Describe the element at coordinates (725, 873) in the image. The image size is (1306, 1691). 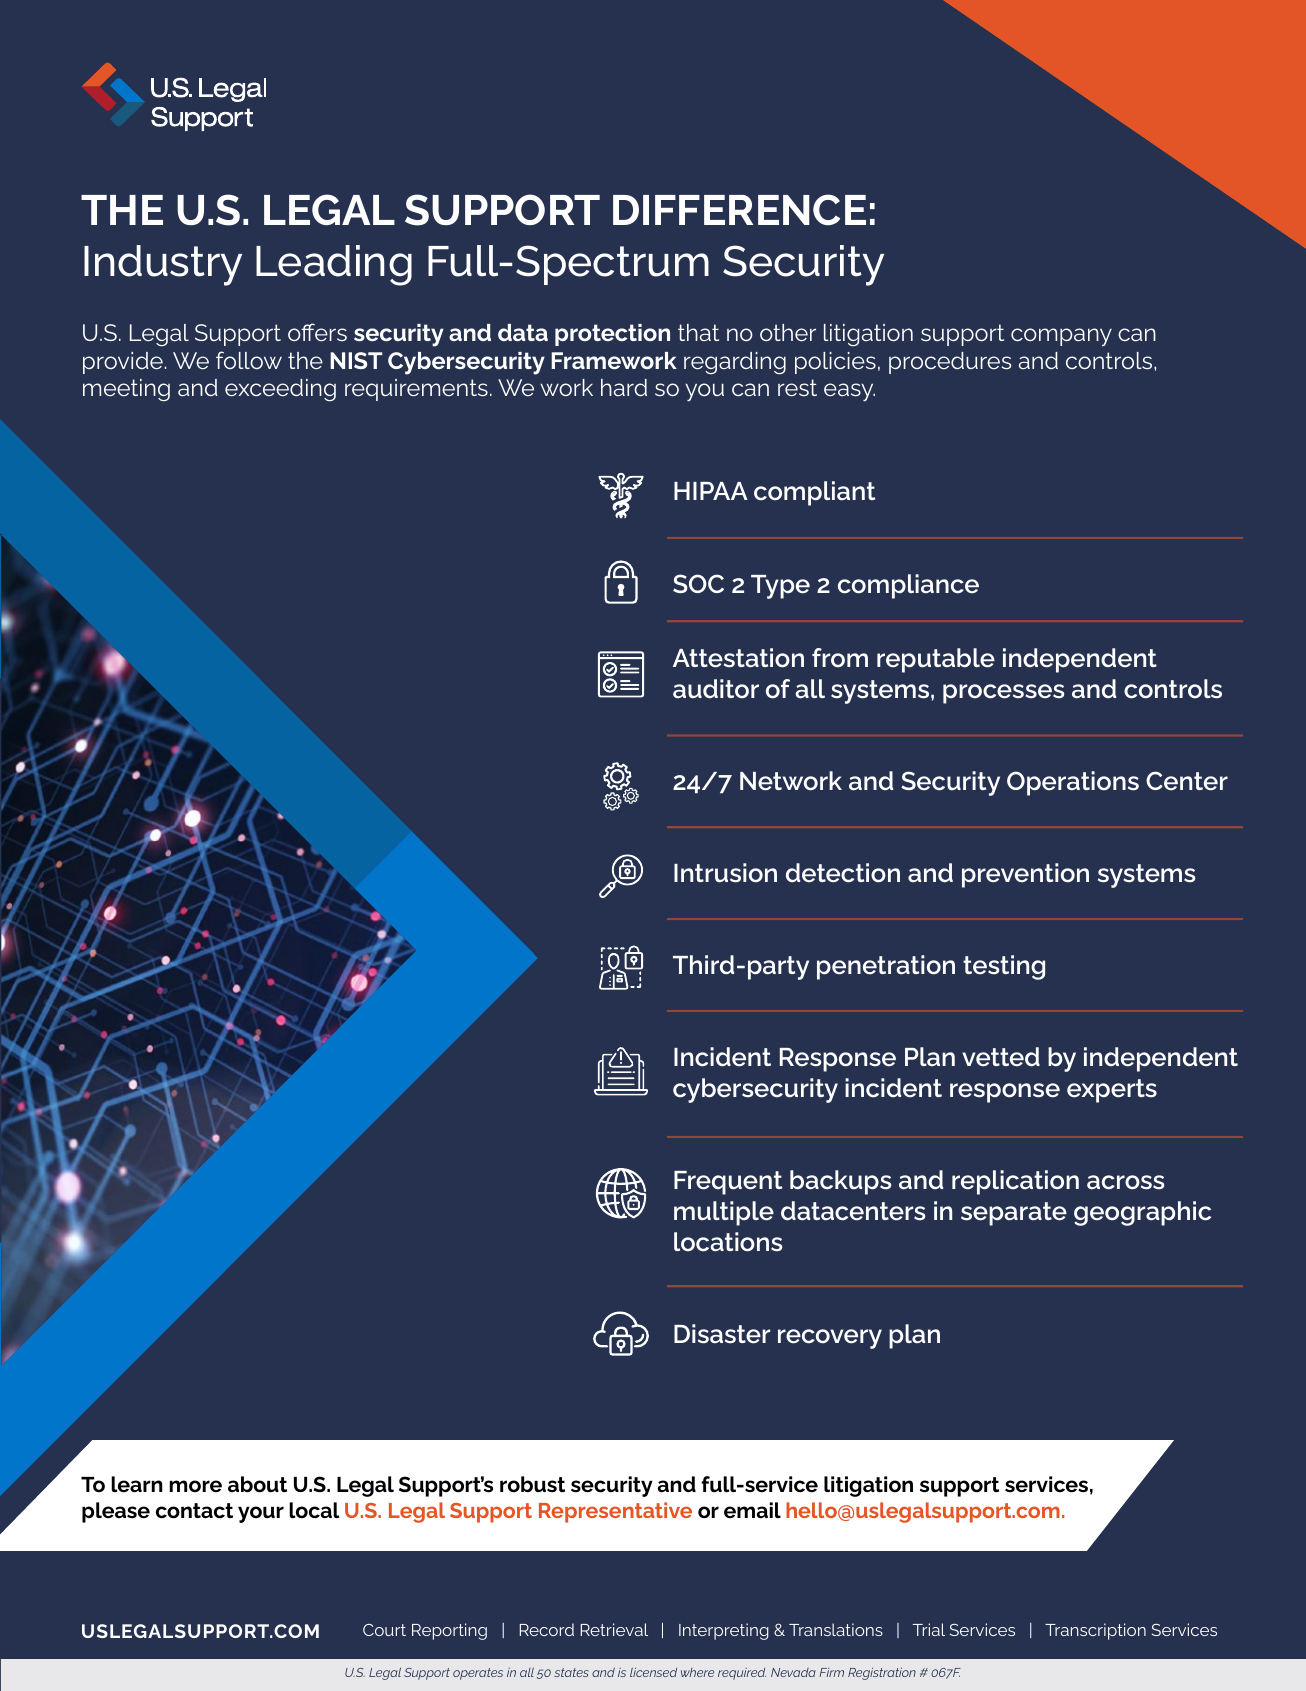
I see `Intrusion` at that location.
